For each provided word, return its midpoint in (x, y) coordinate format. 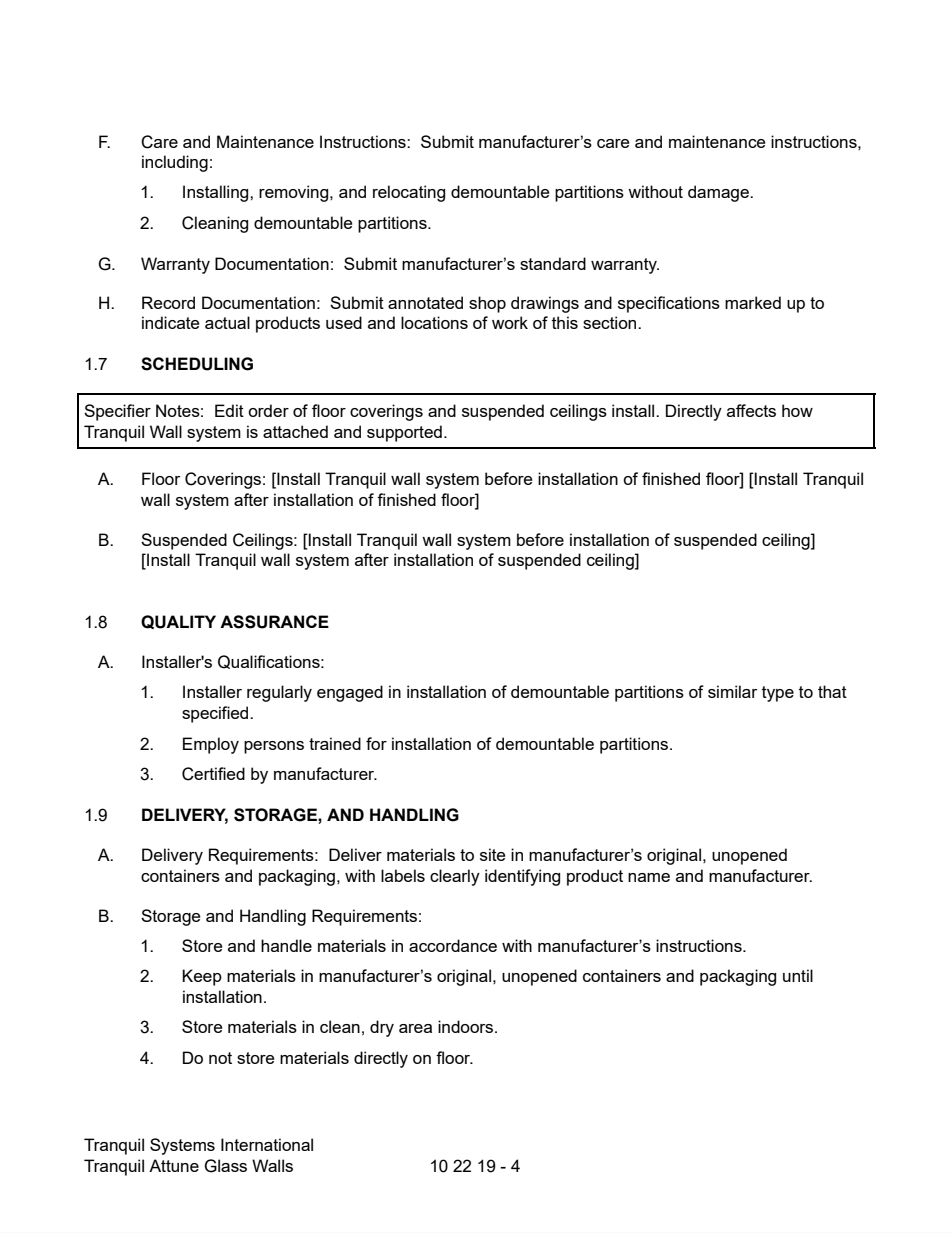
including (175, 163)
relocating (409, 193)
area (415, 1028)
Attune (174, 1165)
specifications (669, 304)
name (649, 877)
